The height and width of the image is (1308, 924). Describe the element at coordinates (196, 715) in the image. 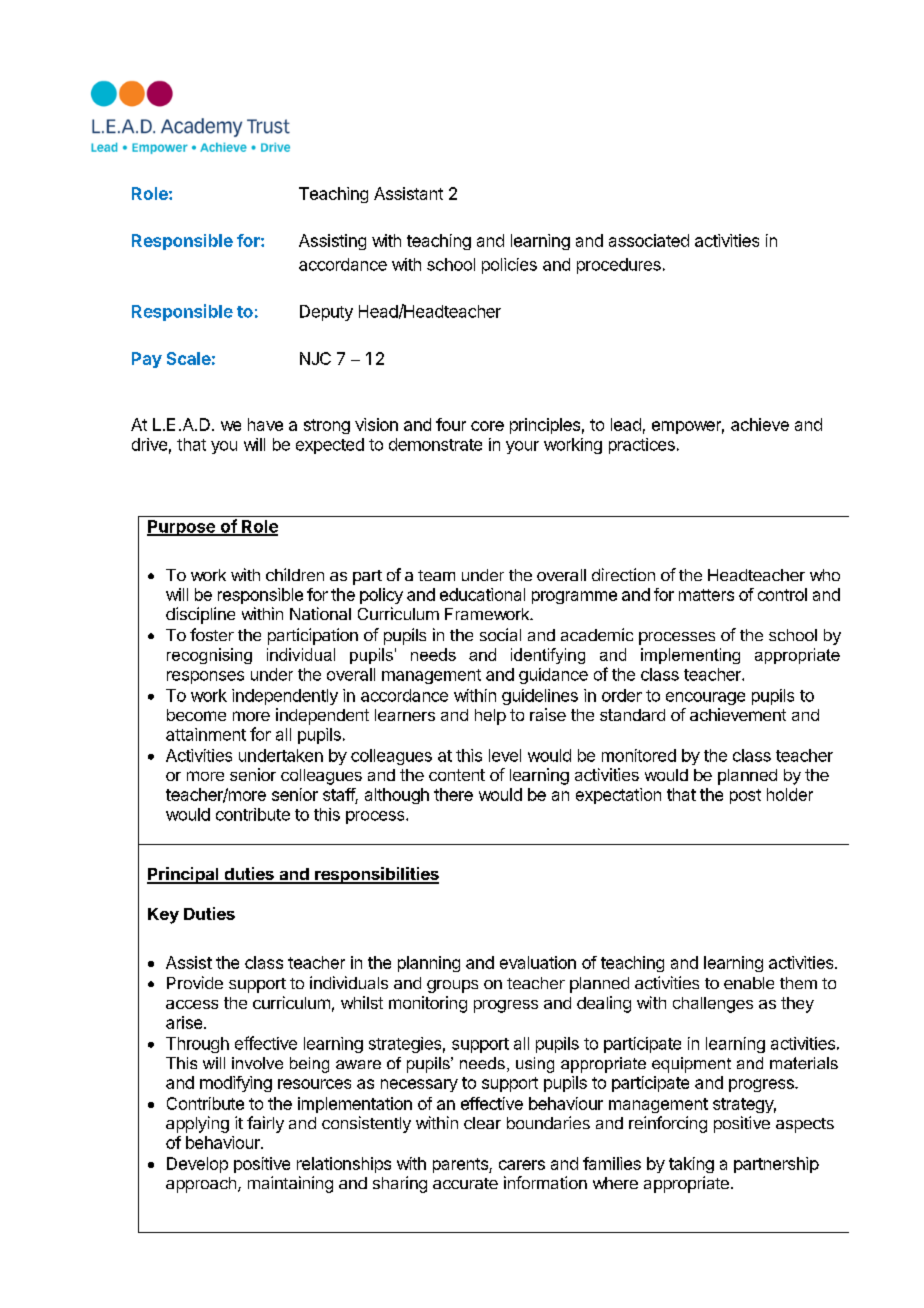

I see `become` at that location.
